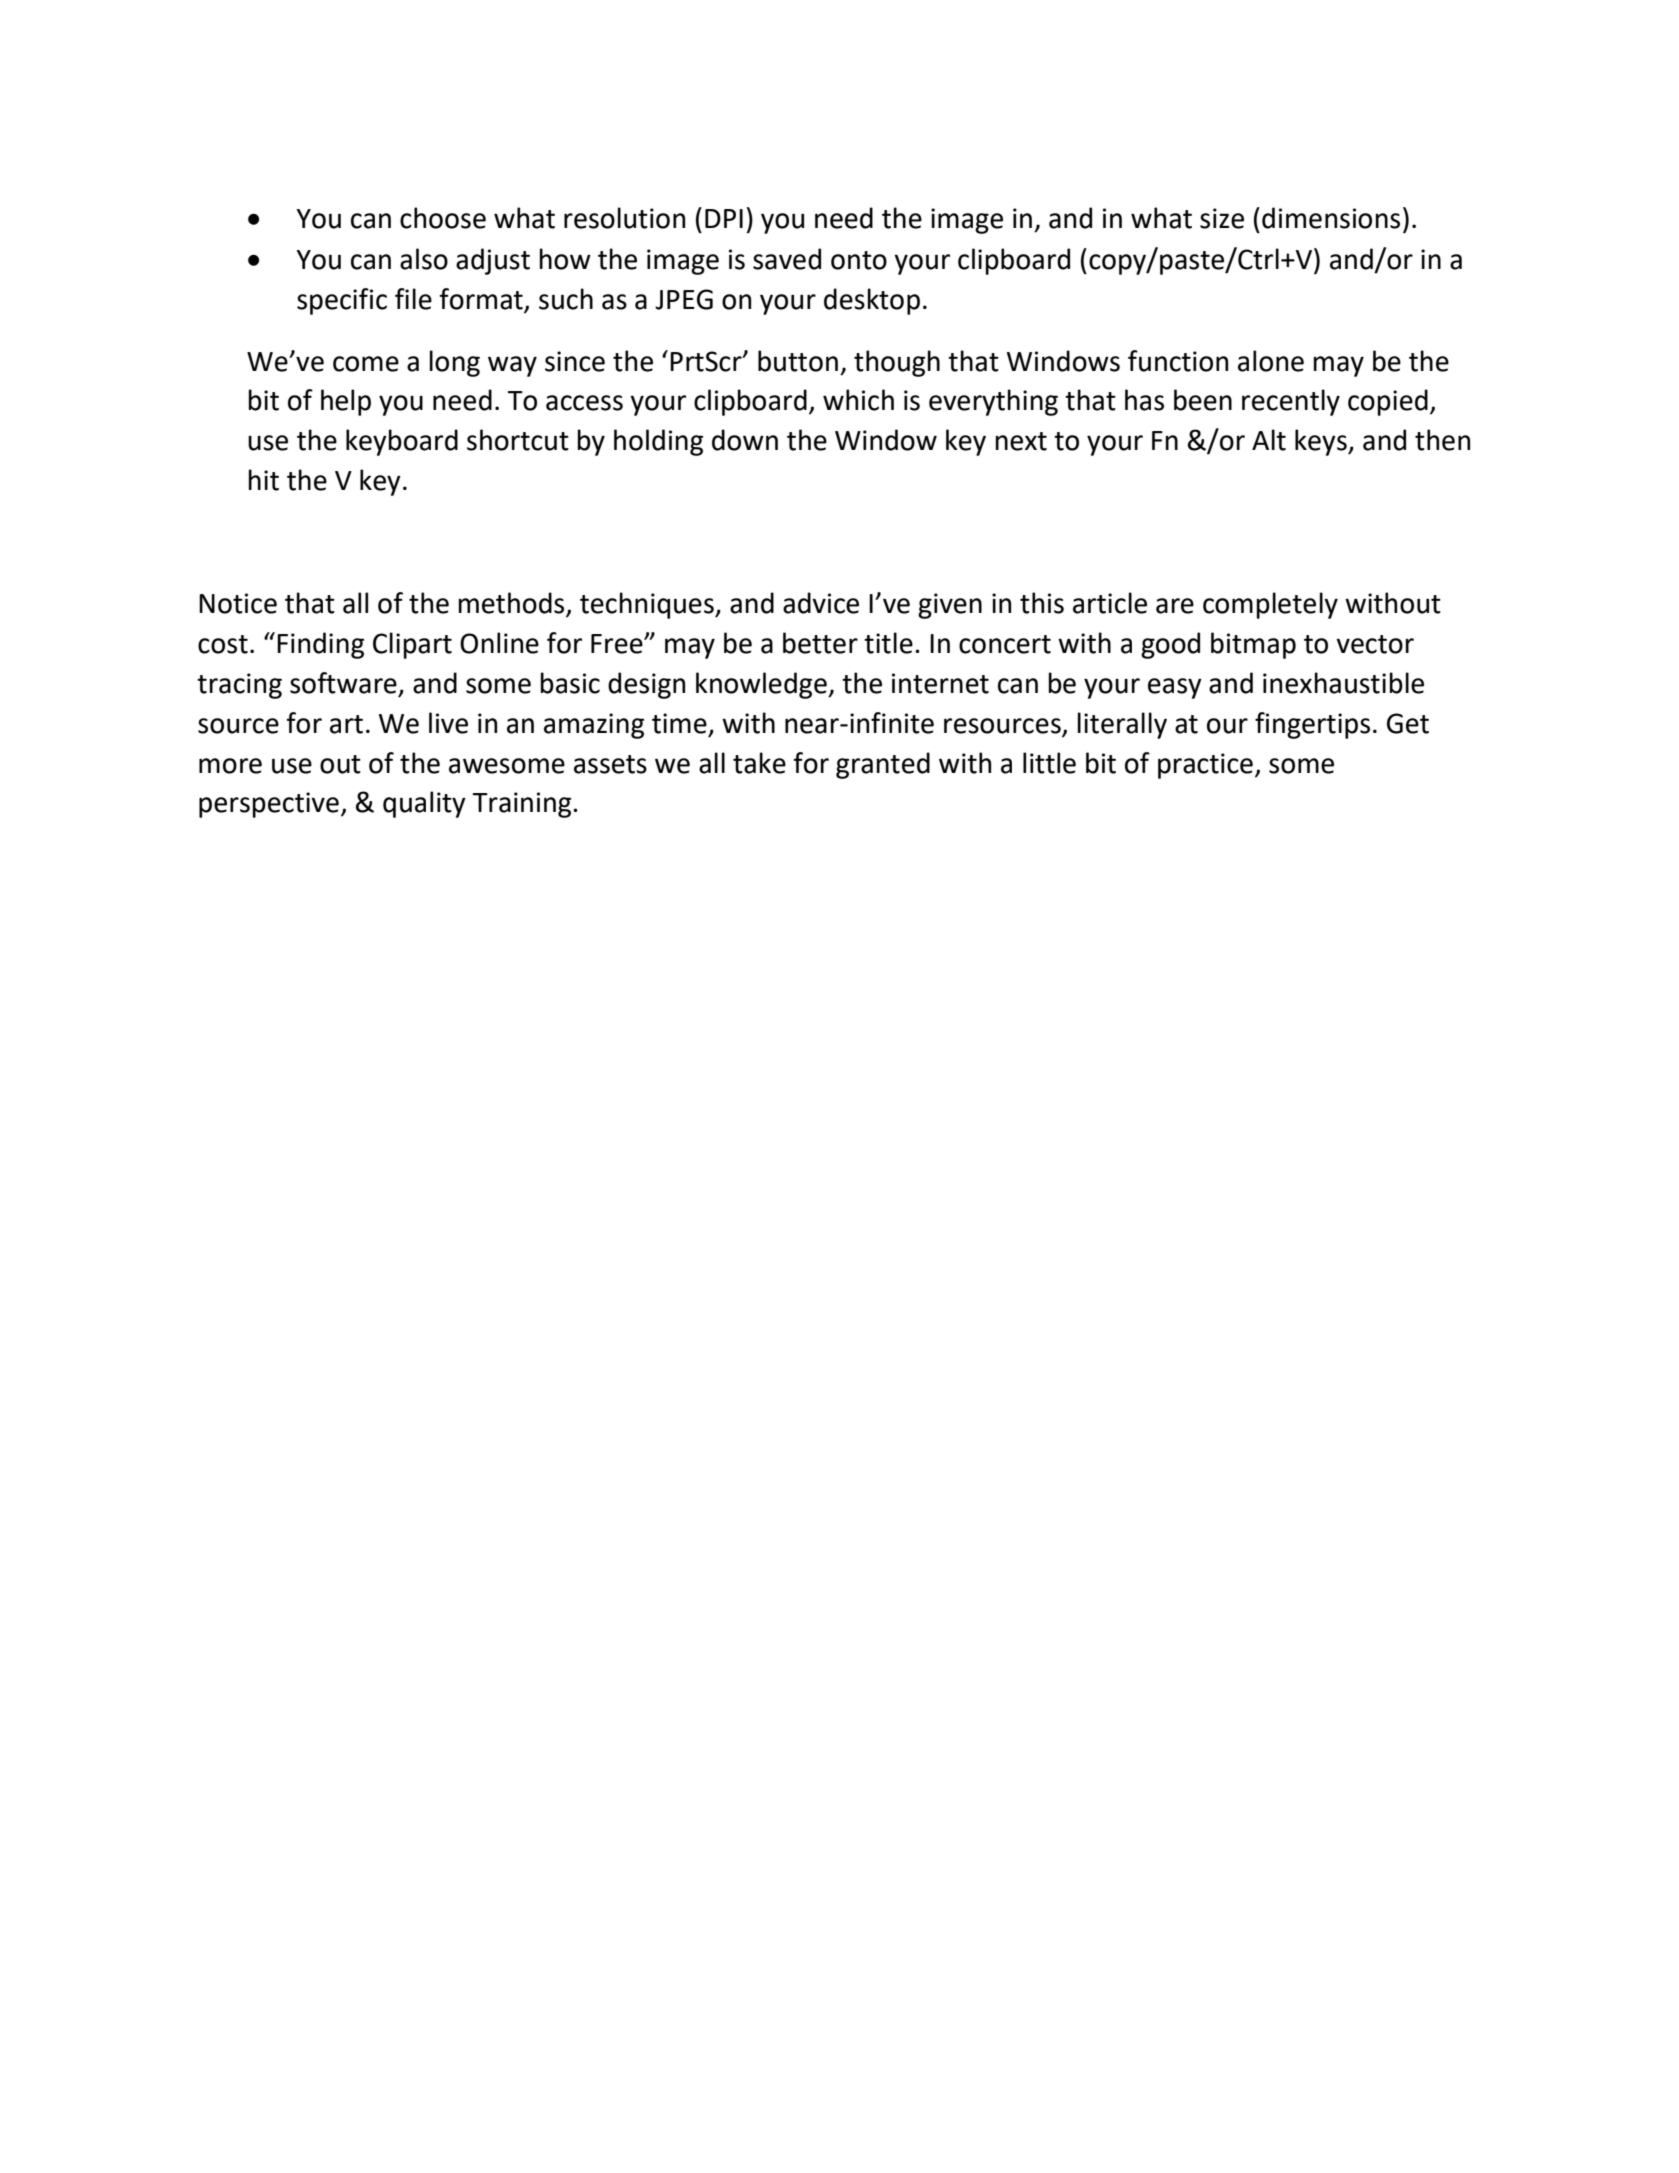 This image has width=1679, height=2173. What do you see at coordinates (1270, 605) in the image?
I see `completely` at bounding box center [1270, 605].
